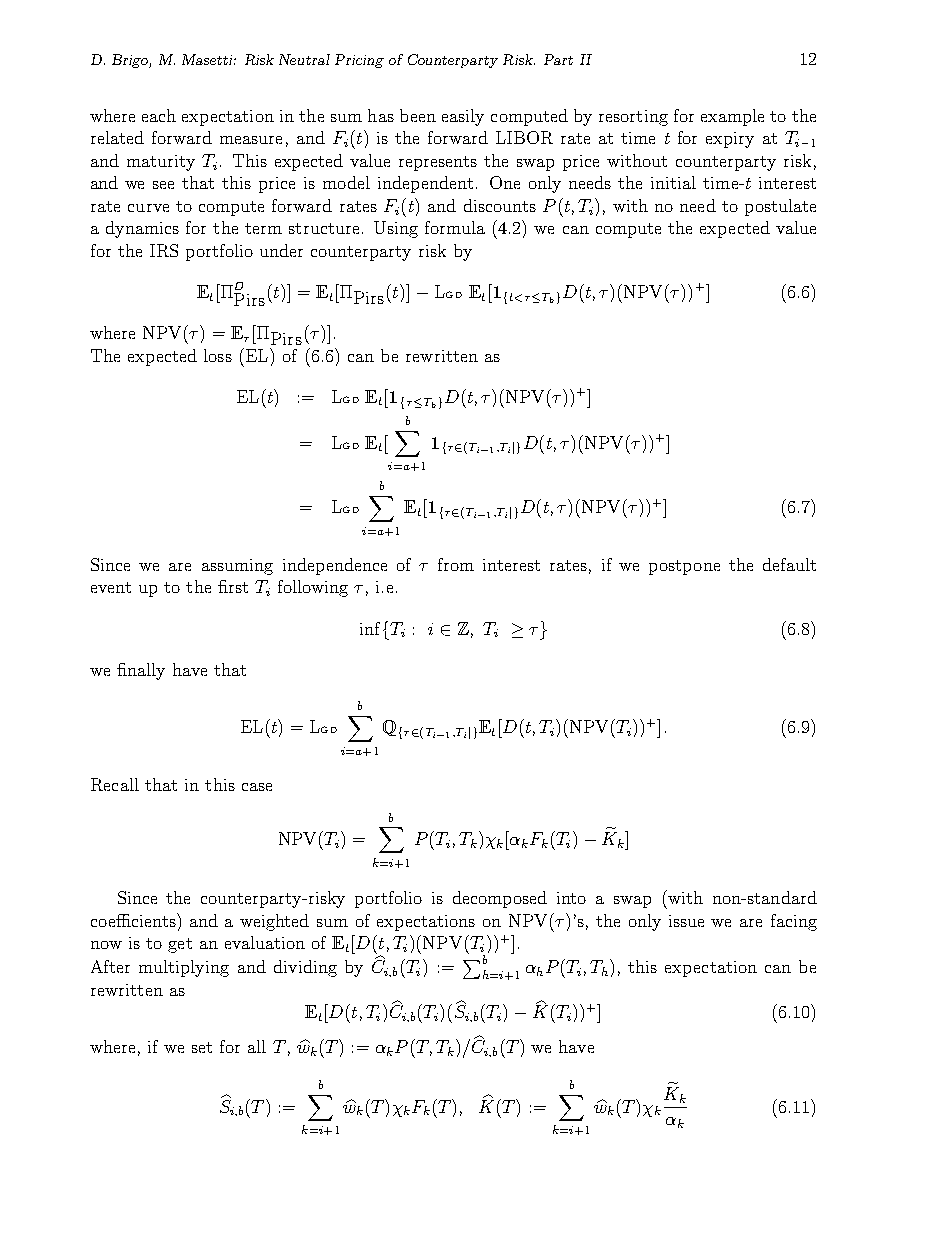 This screenshot has height=1233, width=952. What do you see at coordinates (180, 945) in the screenshot?
I see `get` at bounding box center [180, 945].
